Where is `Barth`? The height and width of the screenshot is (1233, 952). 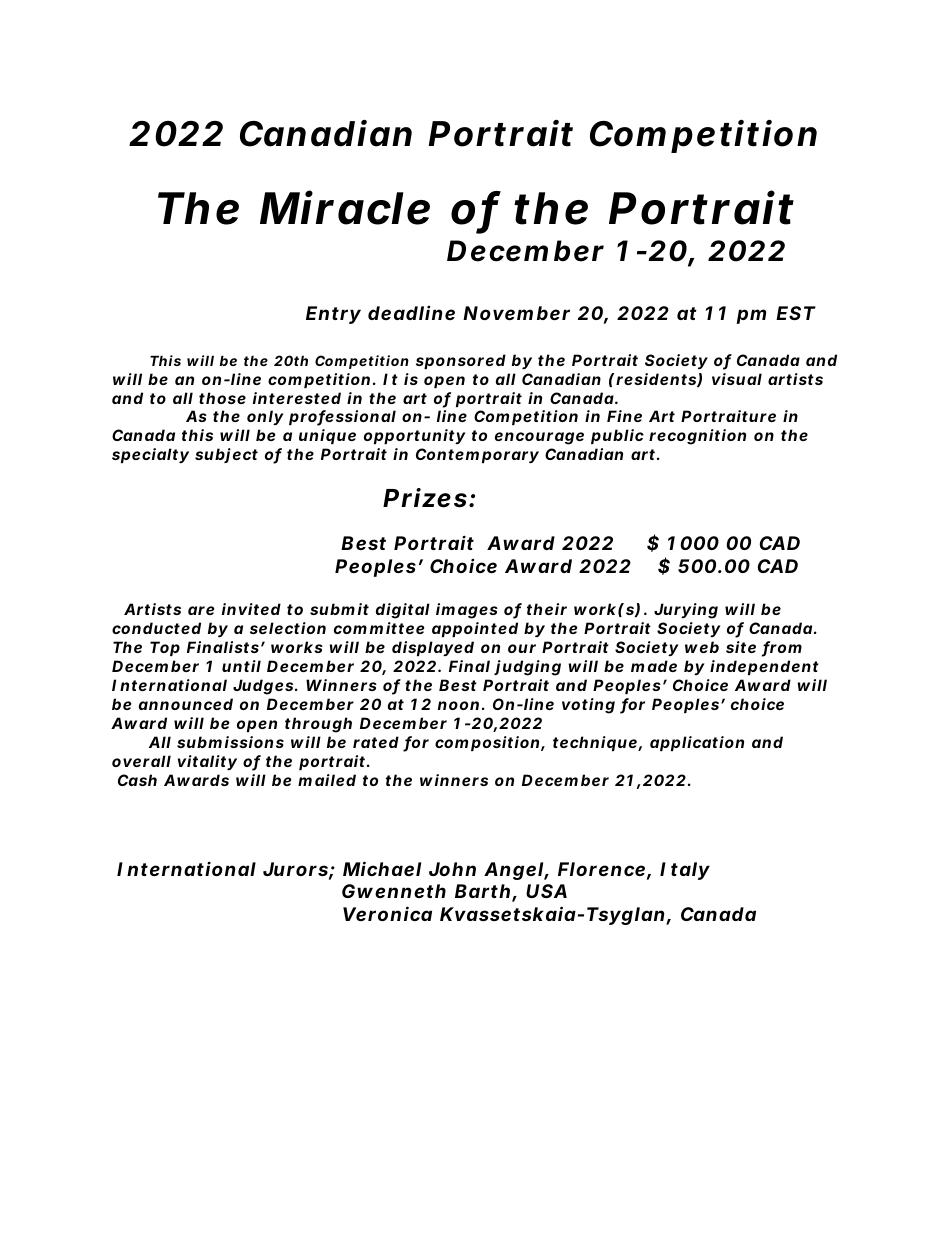 Barth is located at coordinates (482, 891).
